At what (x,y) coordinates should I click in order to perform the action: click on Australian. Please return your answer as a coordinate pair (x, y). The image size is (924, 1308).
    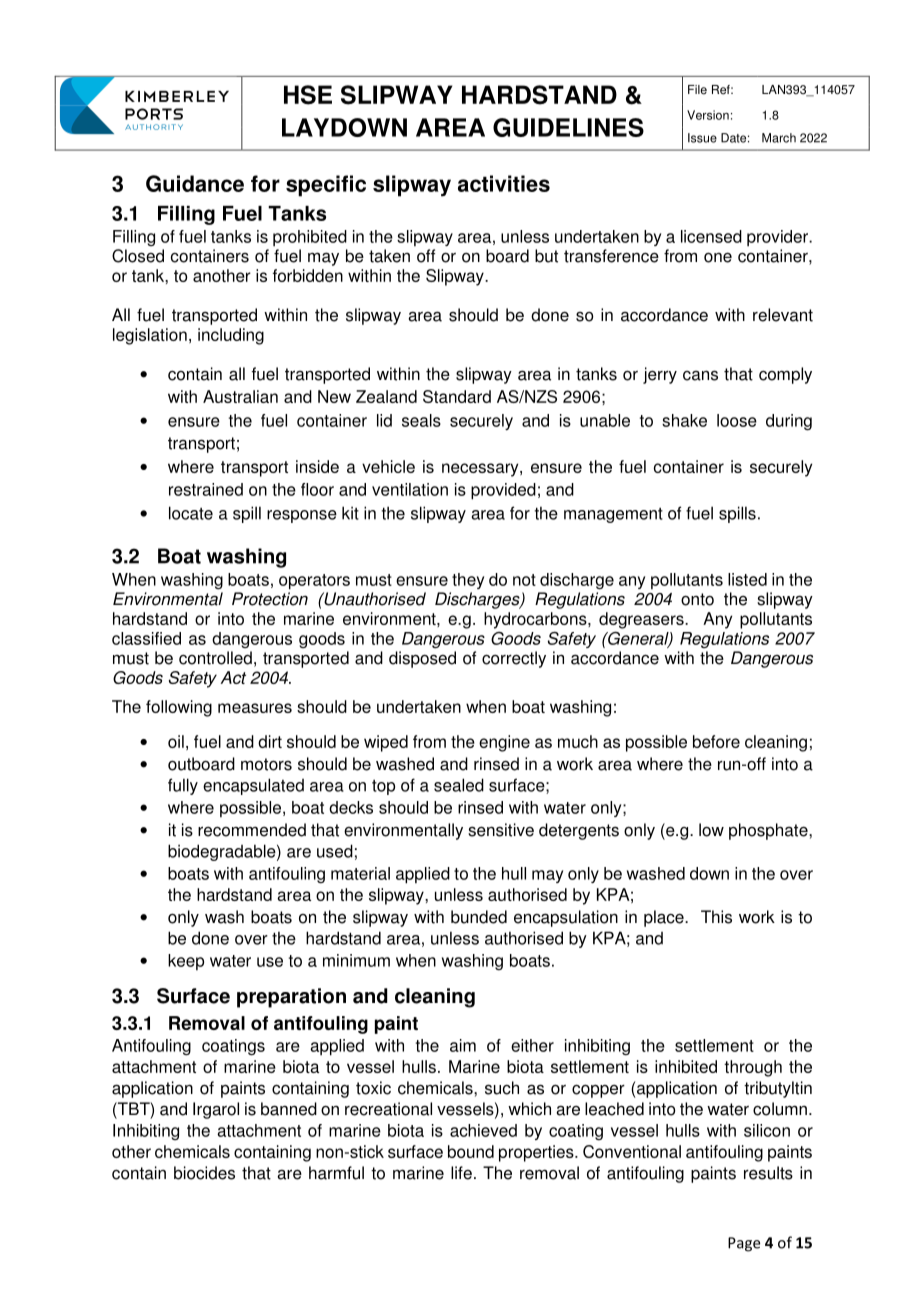
    Looking at the image, I should click on (240, 396).
